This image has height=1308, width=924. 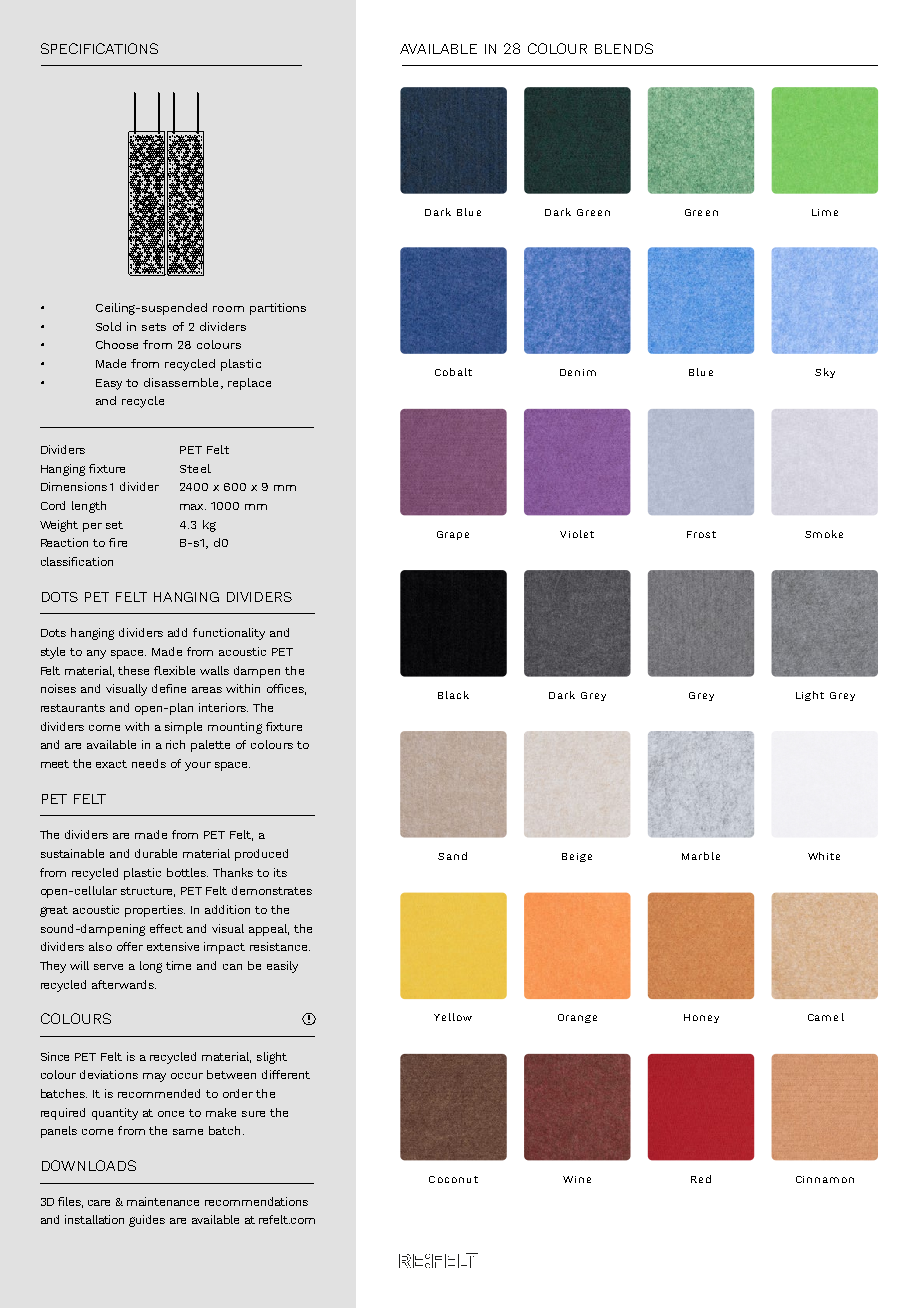 What do you see at coordinates (286, 1074) in the image?
I see `different` at bounding box center [286, 1074].
